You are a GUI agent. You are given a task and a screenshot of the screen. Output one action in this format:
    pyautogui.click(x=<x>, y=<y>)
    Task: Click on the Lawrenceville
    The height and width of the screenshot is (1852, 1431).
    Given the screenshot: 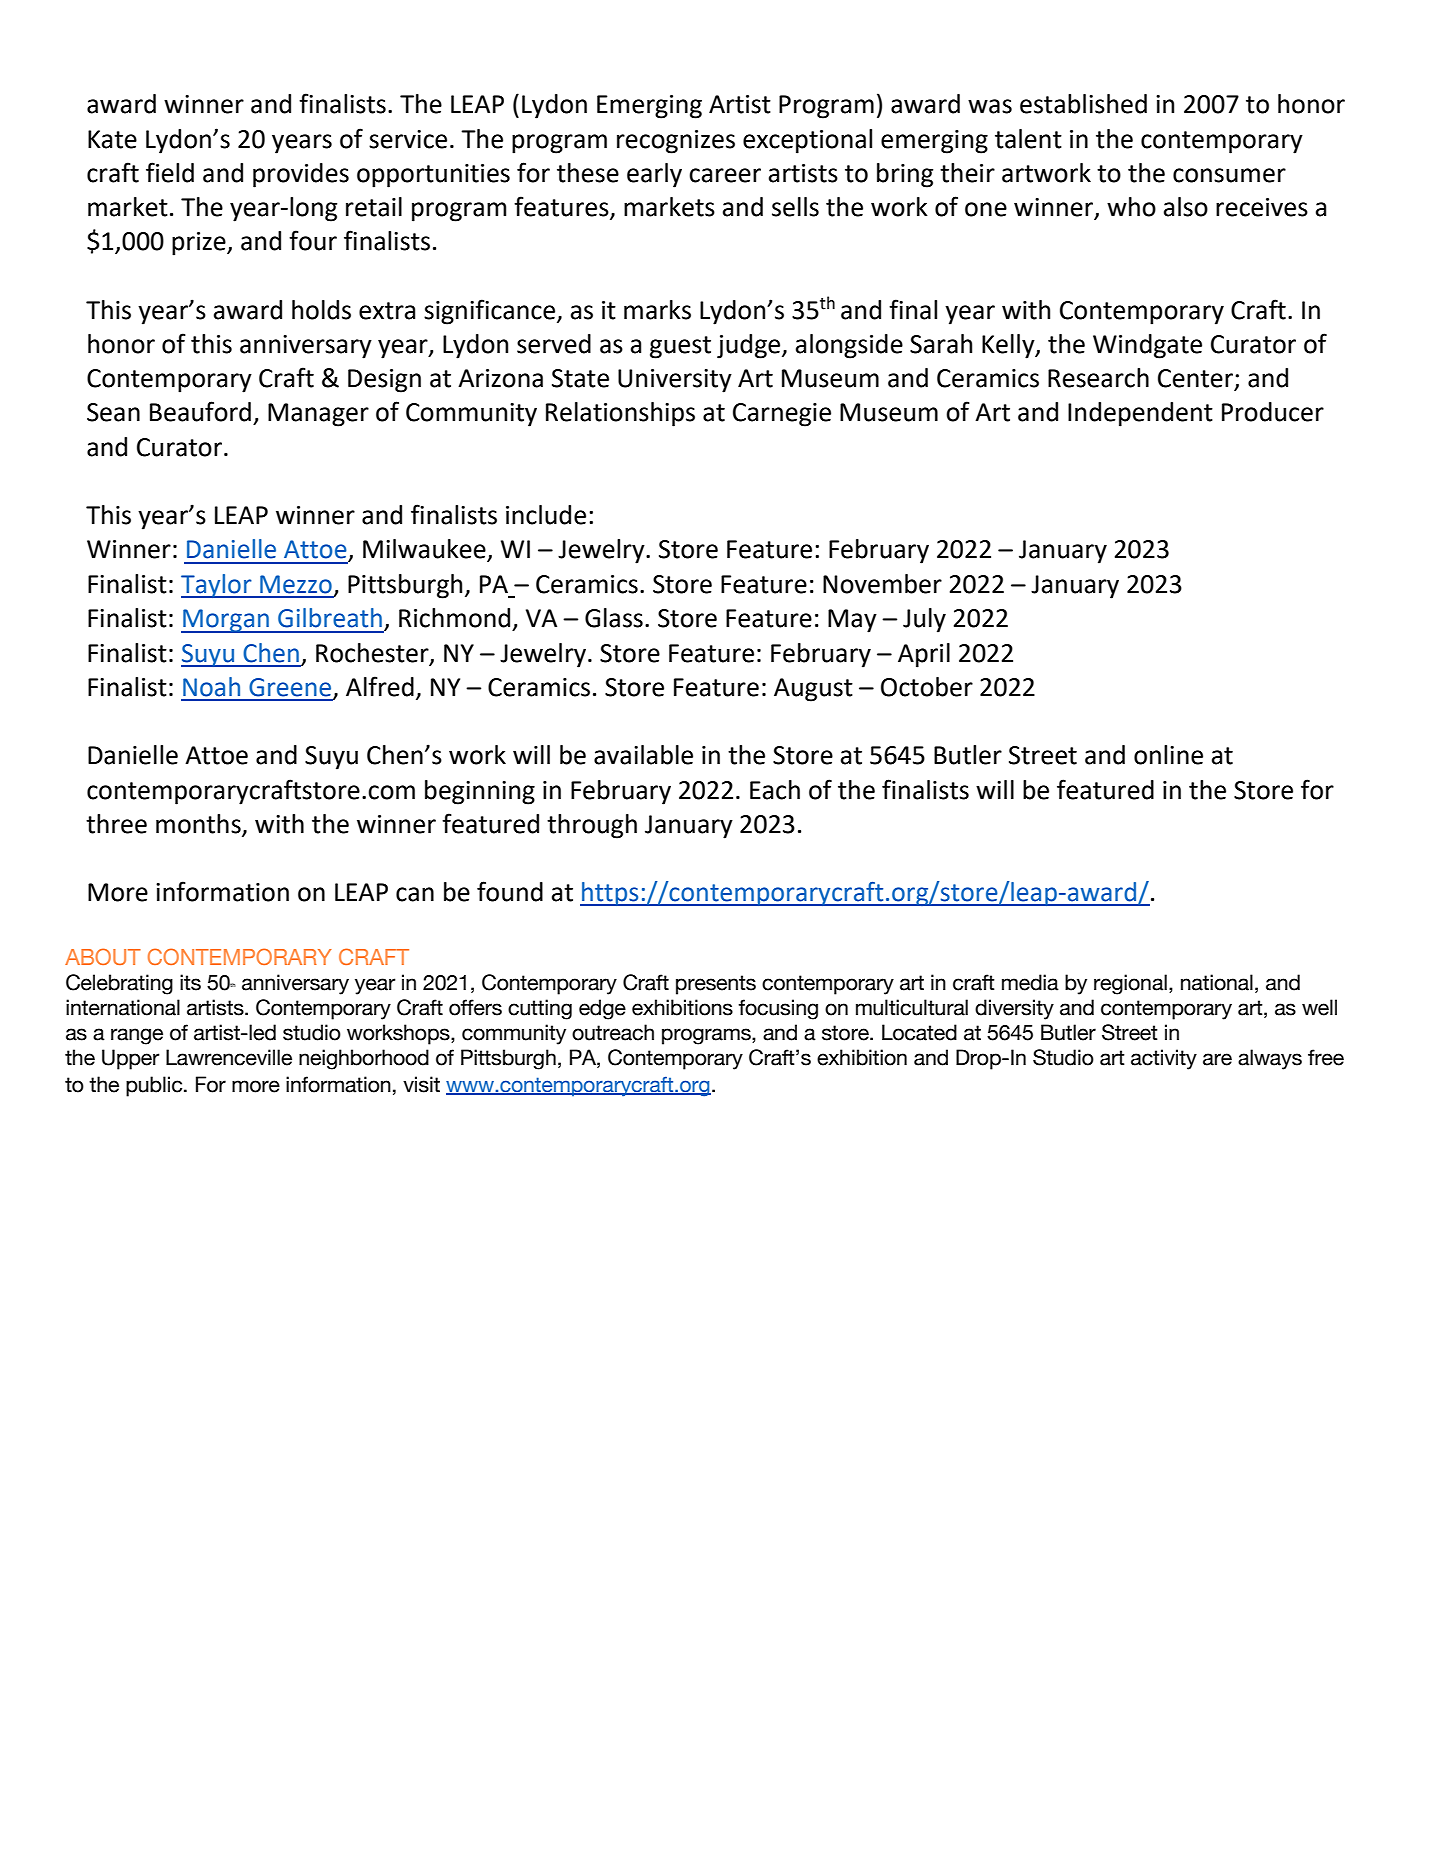 What is the action you would take?
    pyautogui.click(x=229, y=1057)
